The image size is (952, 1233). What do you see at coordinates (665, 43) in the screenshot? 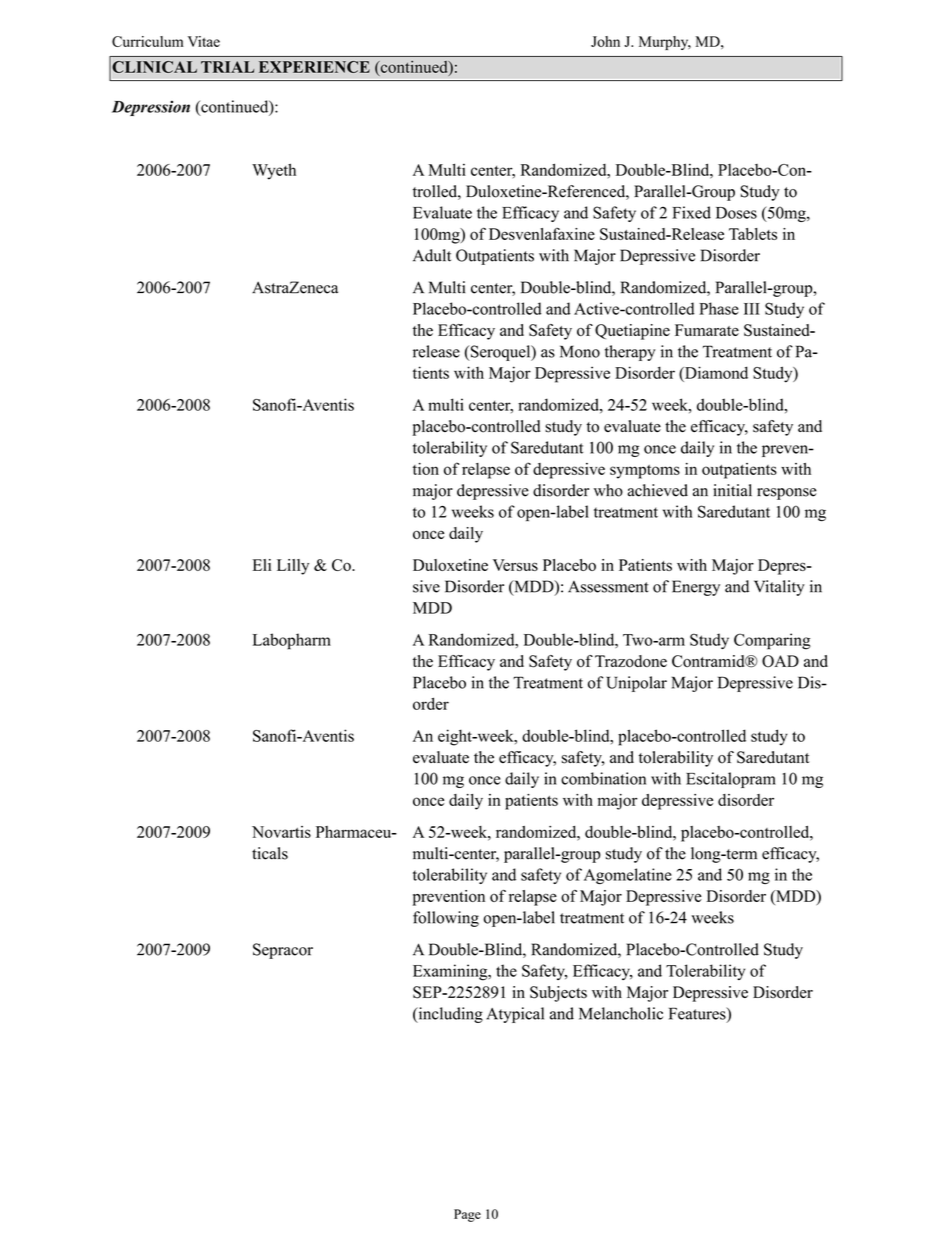
I see `Murphy` at bounding box center [665, 43].
